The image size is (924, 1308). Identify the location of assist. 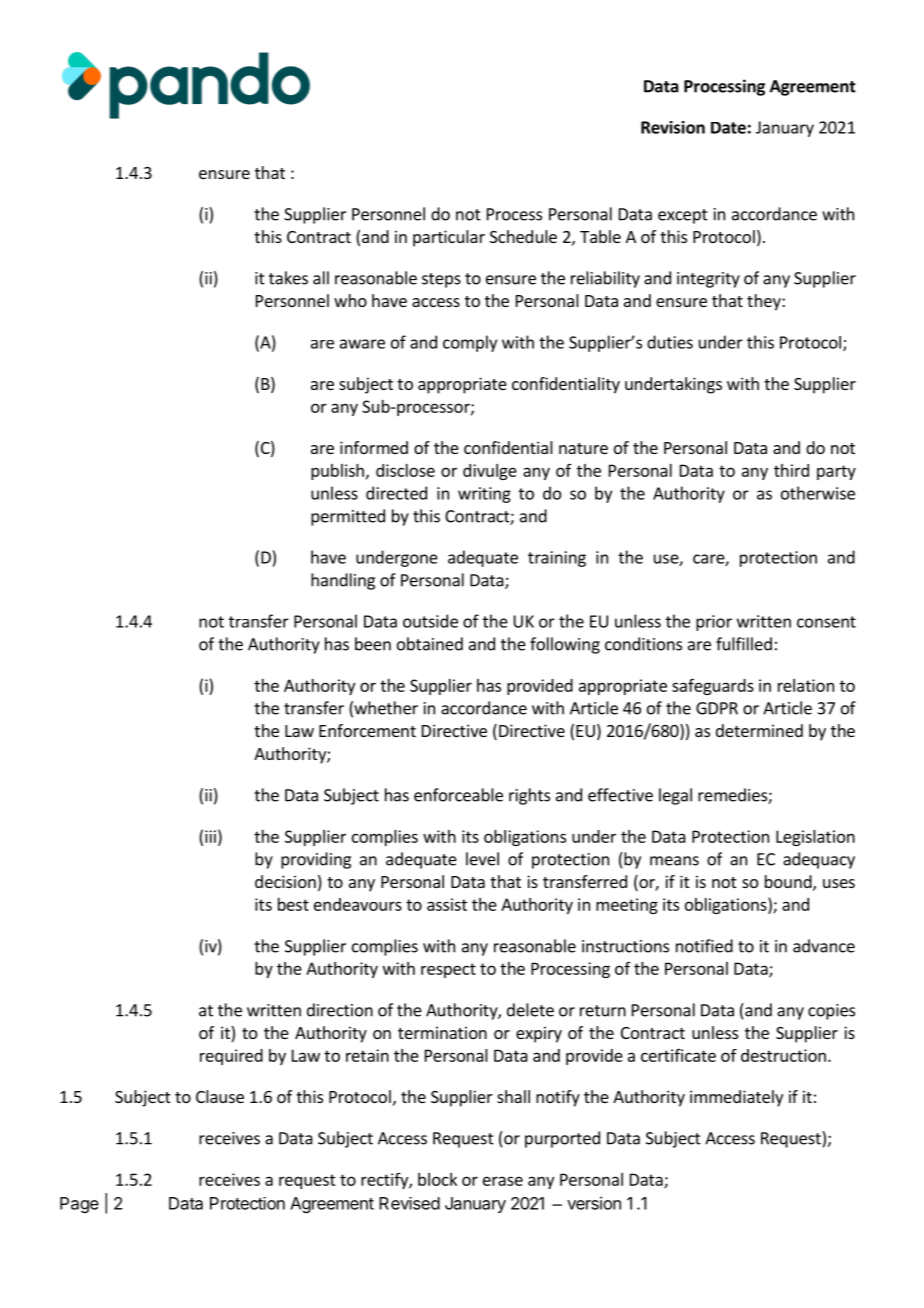
(447, 904).
